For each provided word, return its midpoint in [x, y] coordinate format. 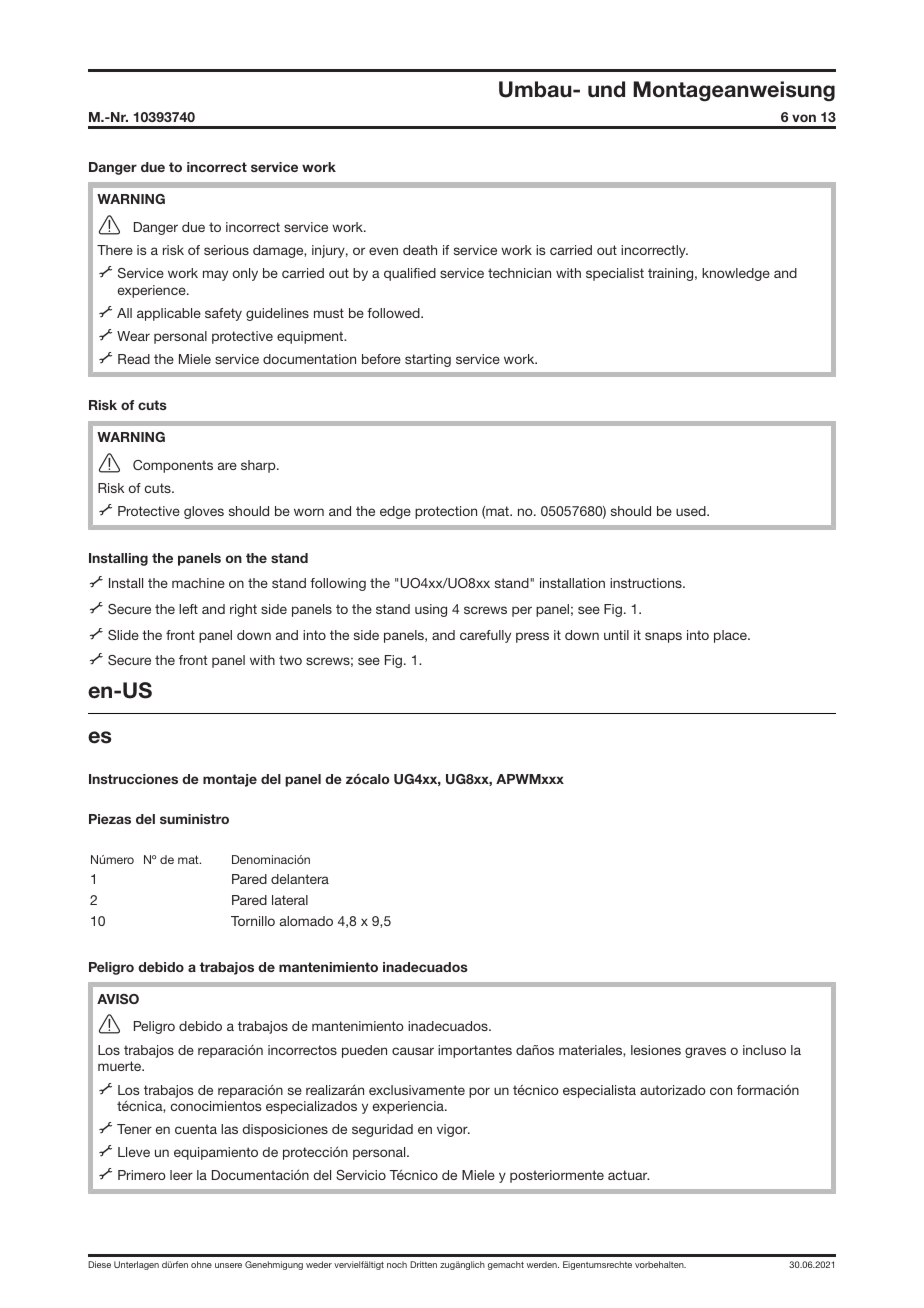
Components [173, 466]
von [804, 118]
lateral [290, 900]
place [731, 636]
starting [428, 360]
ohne [201, 1264]
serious [226, 250]
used [692, 511]
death [420, 250]
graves [705, 1052]
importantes [475, 1051]
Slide [123, 635]
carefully [485, 636]
